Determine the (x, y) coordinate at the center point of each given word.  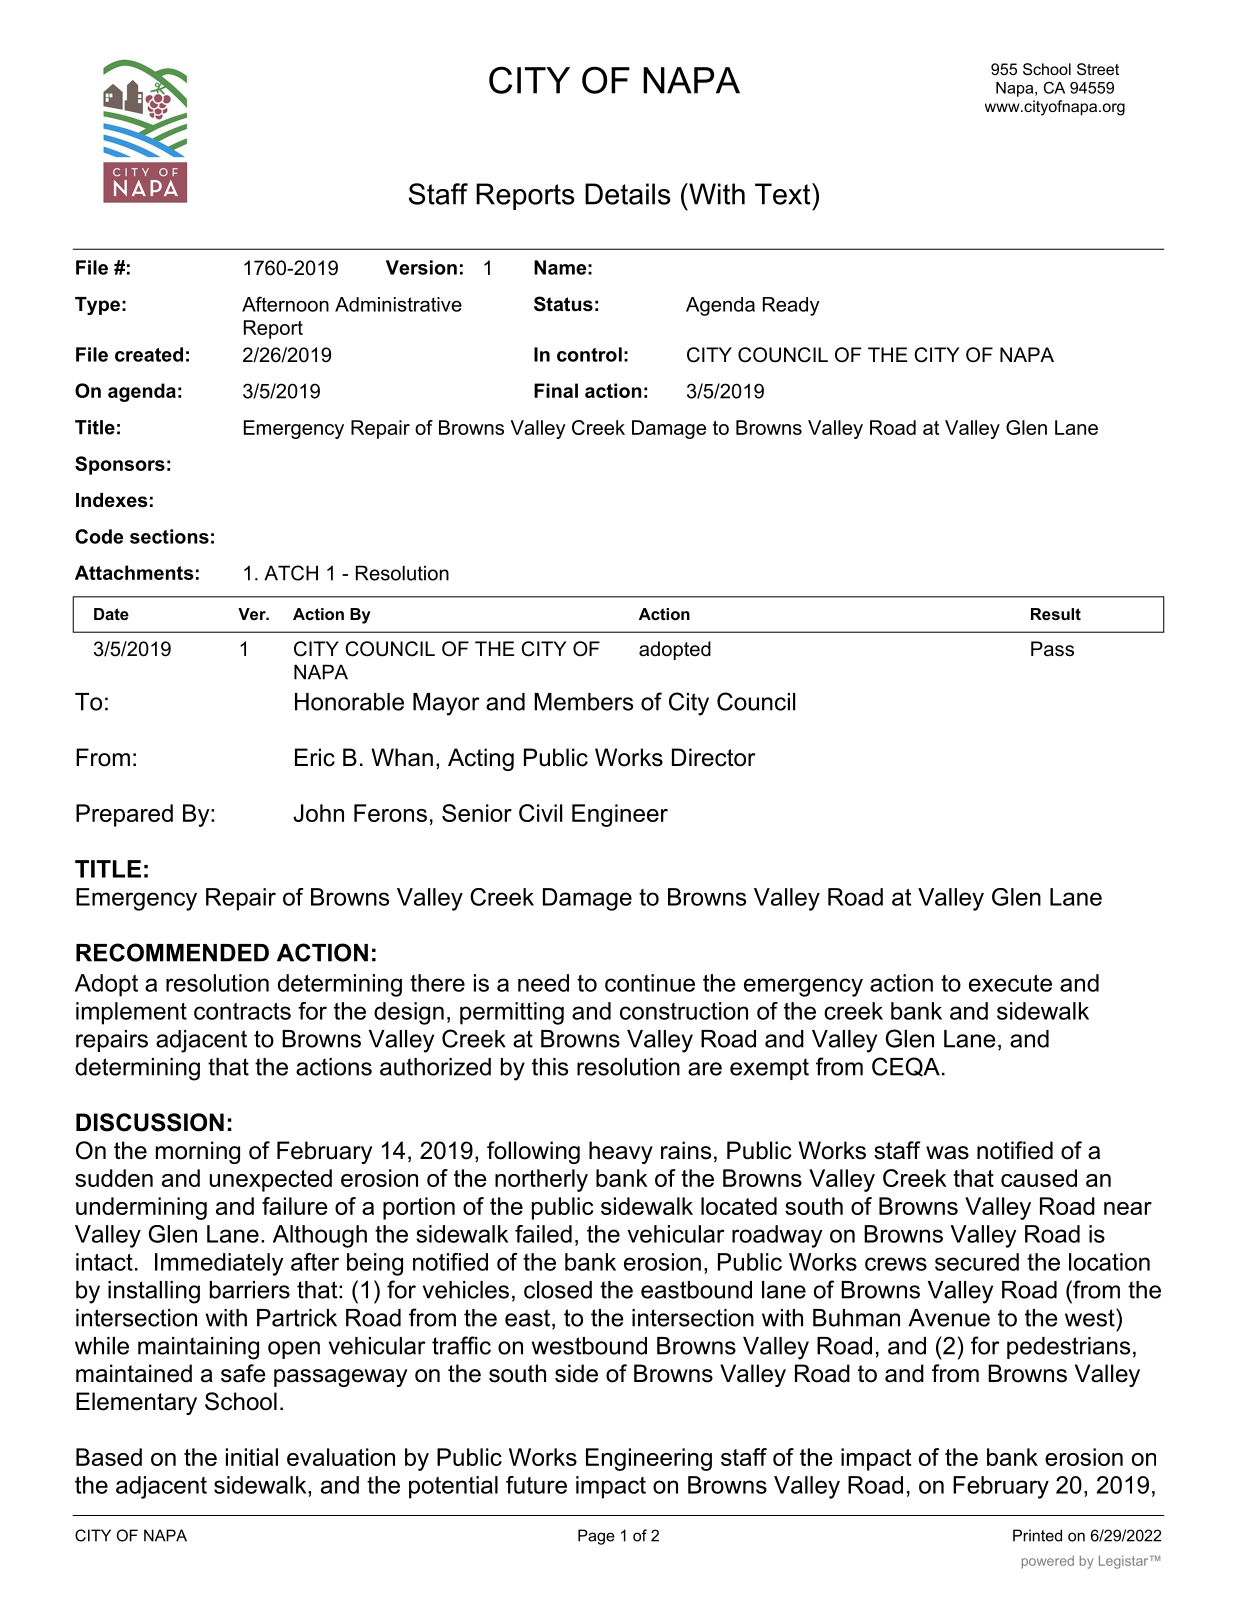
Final (556, 390)
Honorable (349, 702)
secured (977, 1262)
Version (421, 267)
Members (583, 702)
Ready (791, 306)
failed (543, 1234)
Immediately (219, 1264)
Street (1098, 69)
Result (1056, 614)
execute (1010, 983)
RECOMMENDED (172, 952)
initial (252, 1457)
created (149, 354)
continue (650, 983)
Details (628, 194)
